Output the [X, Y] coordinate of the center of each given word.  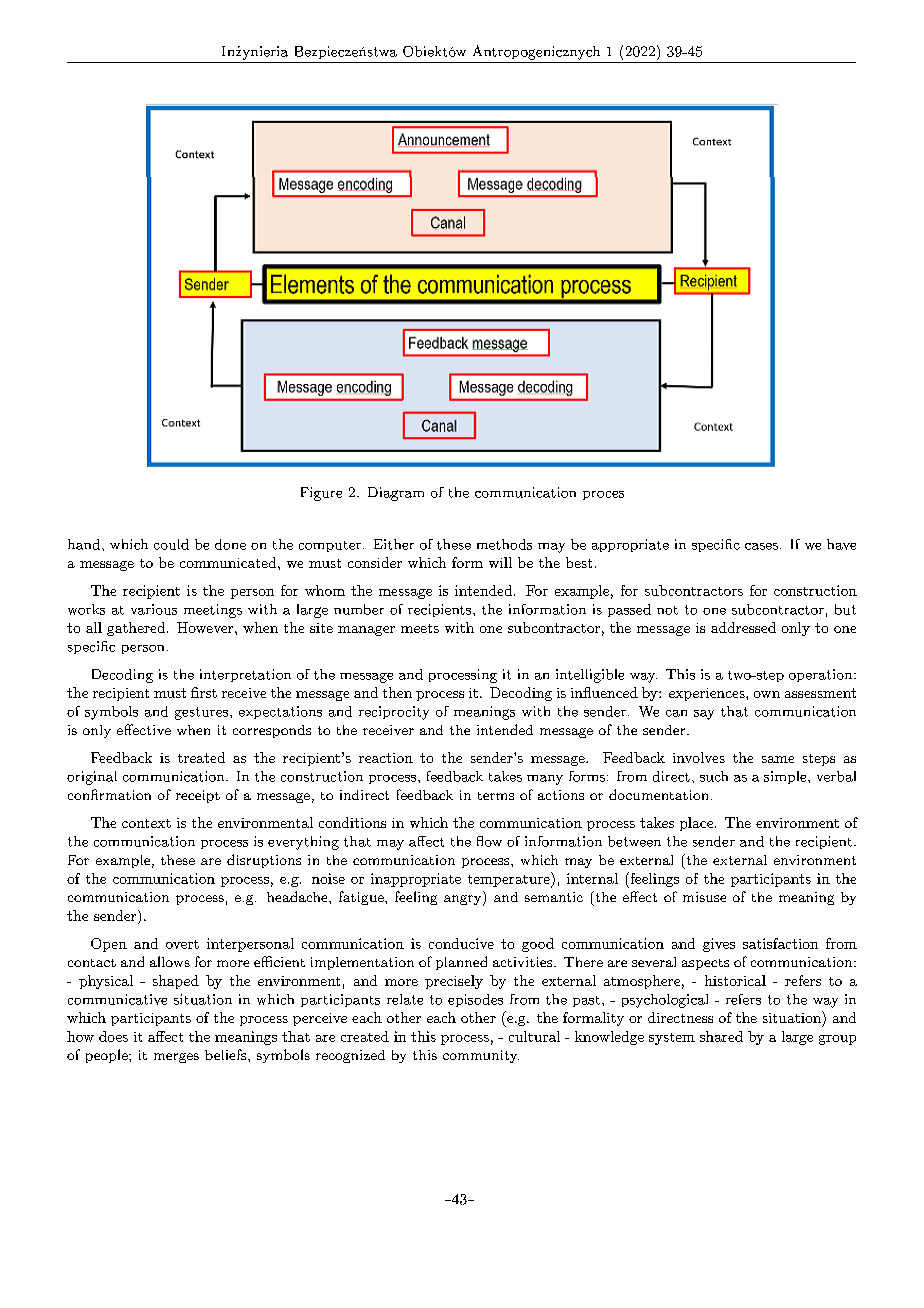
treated [201, 757]
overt [182, 944]
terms [496, 796]
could [171, 544]
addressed [743, 627]
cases [761, 546]
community [481, 1056]
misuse [704, 897]
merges [176, 1058]
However [206, 627]
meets [420, 628]
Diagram [396, 494]
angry [462, 900]
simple [785, 777]
